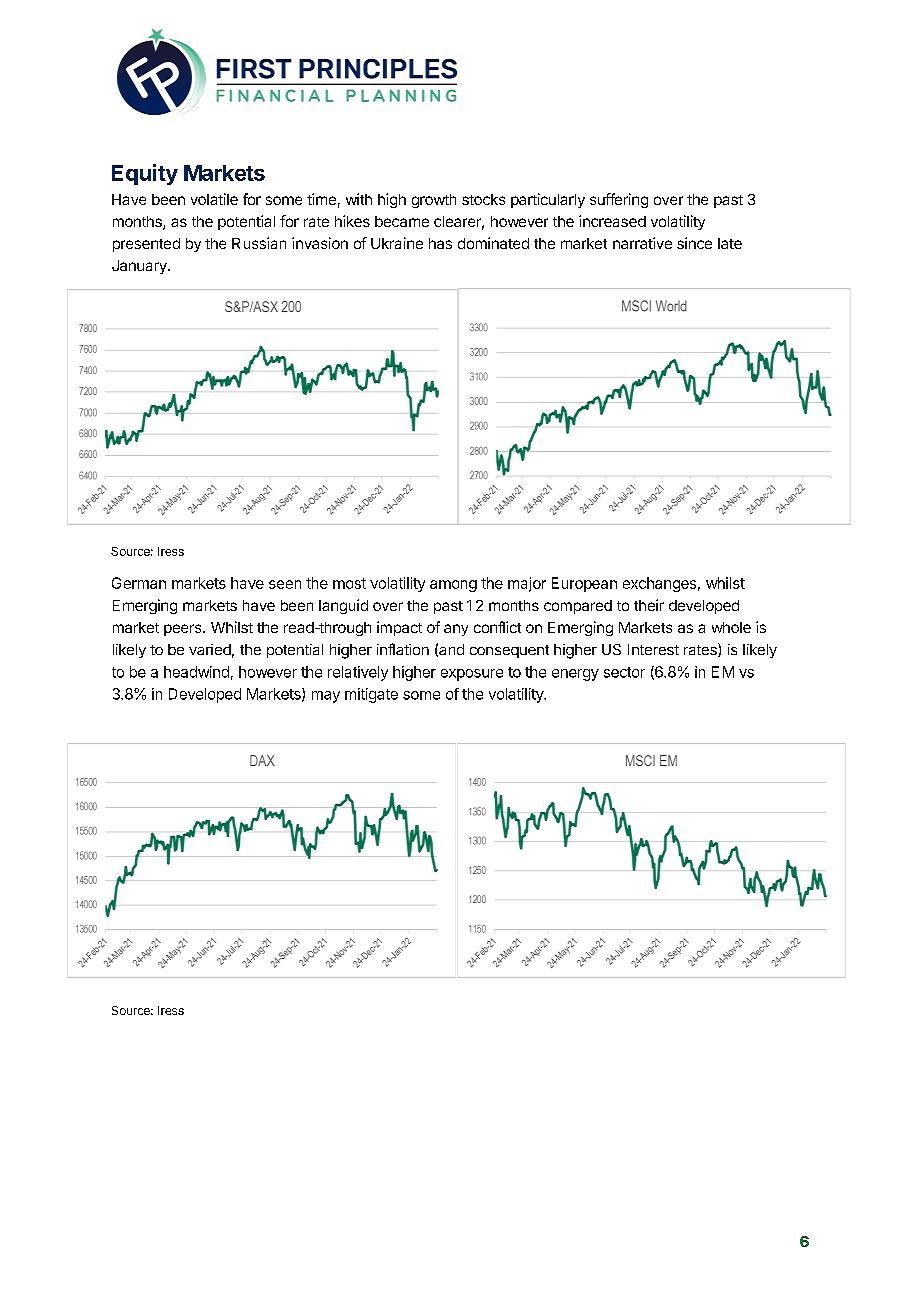  What do you see at coordinates (214, 199) in the page?
I see `volatile` at bounding box center [214, 199].
